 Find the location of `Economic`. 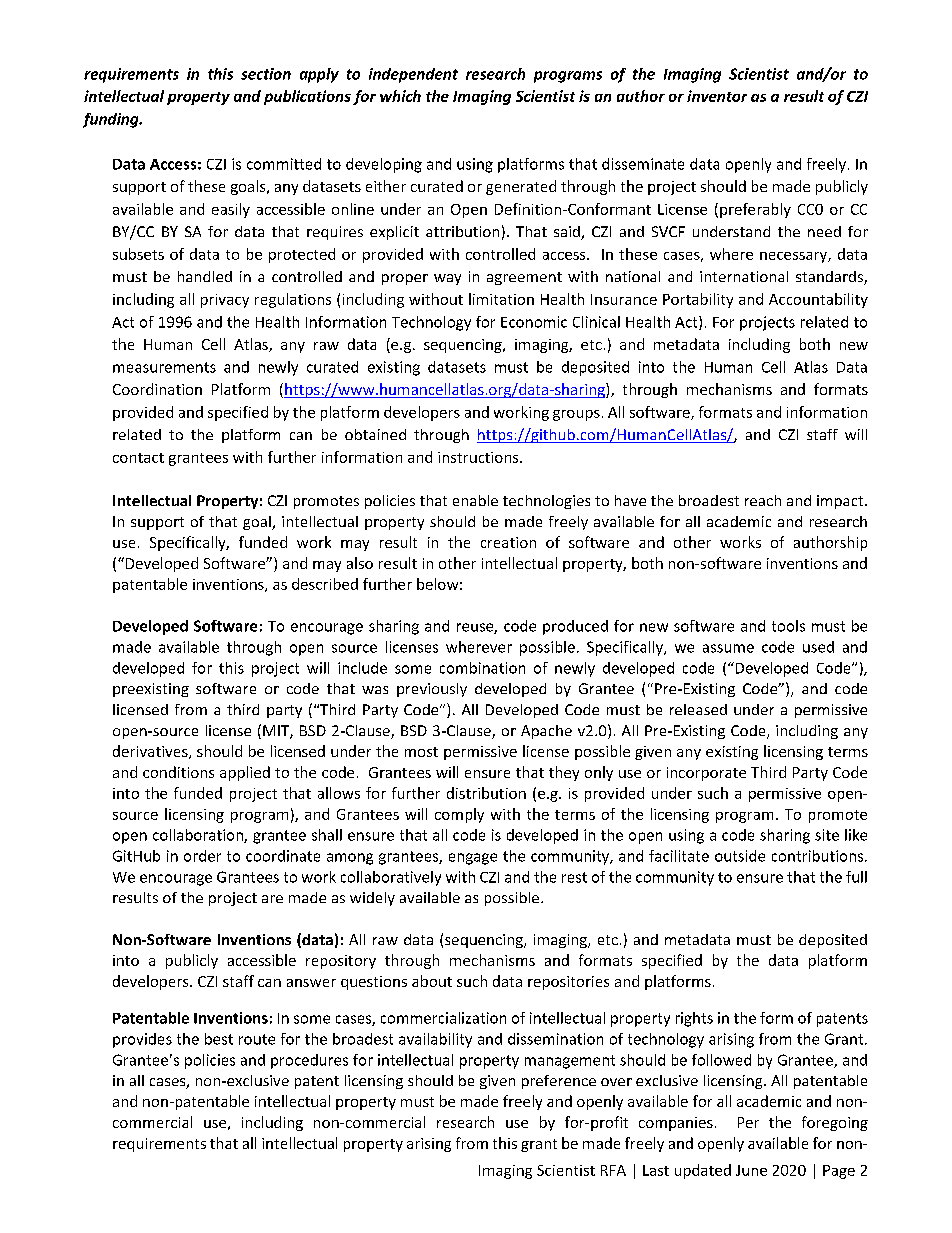

Economic is located at coordinates (534, 322).
